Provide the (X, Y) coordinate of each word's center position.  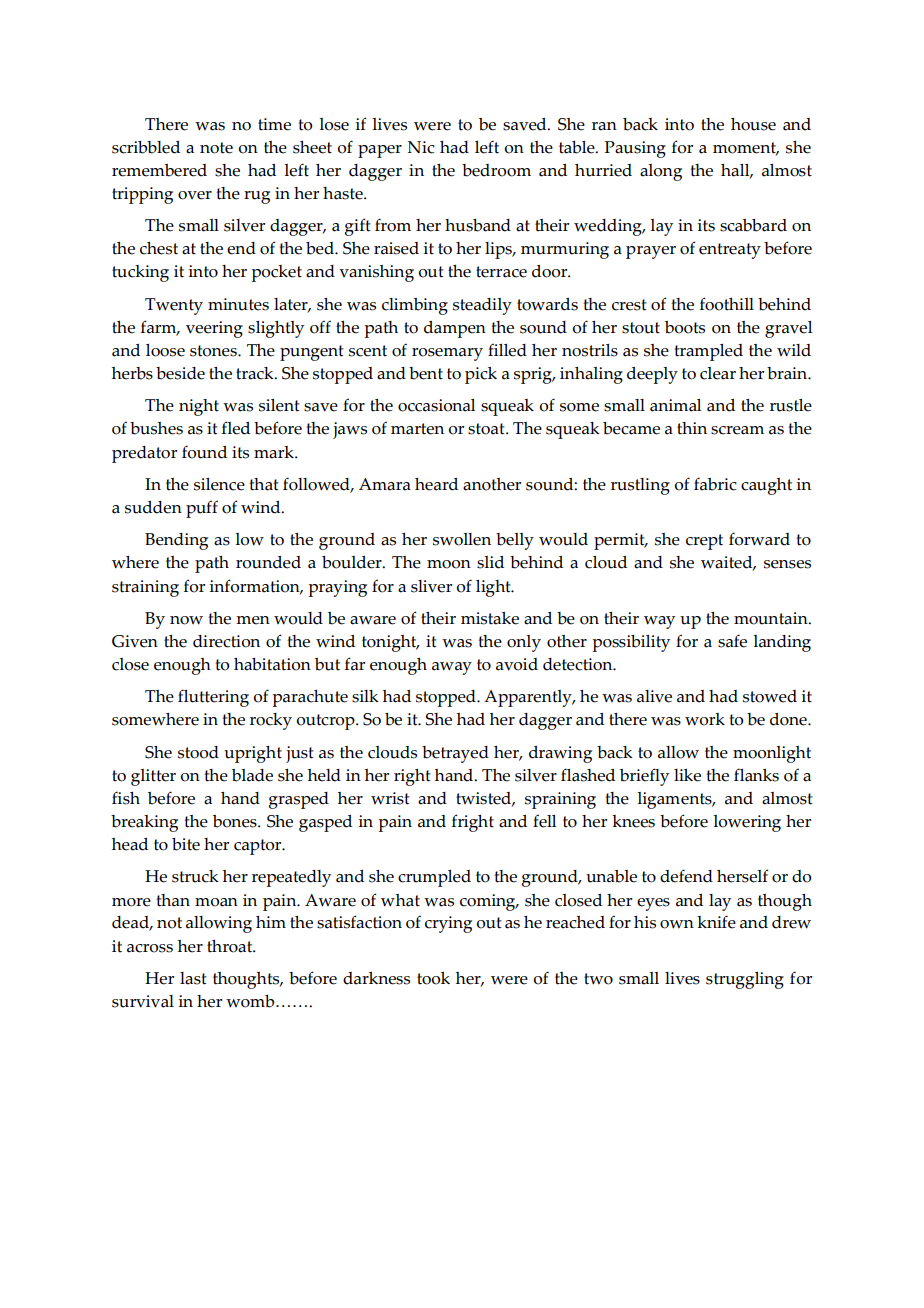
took (433, 978)
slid (490, 562)
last (193, 978)
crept (704, 542)
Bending (176, 541)
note (216, 148)
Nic (421, 147)
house (753, 124)
